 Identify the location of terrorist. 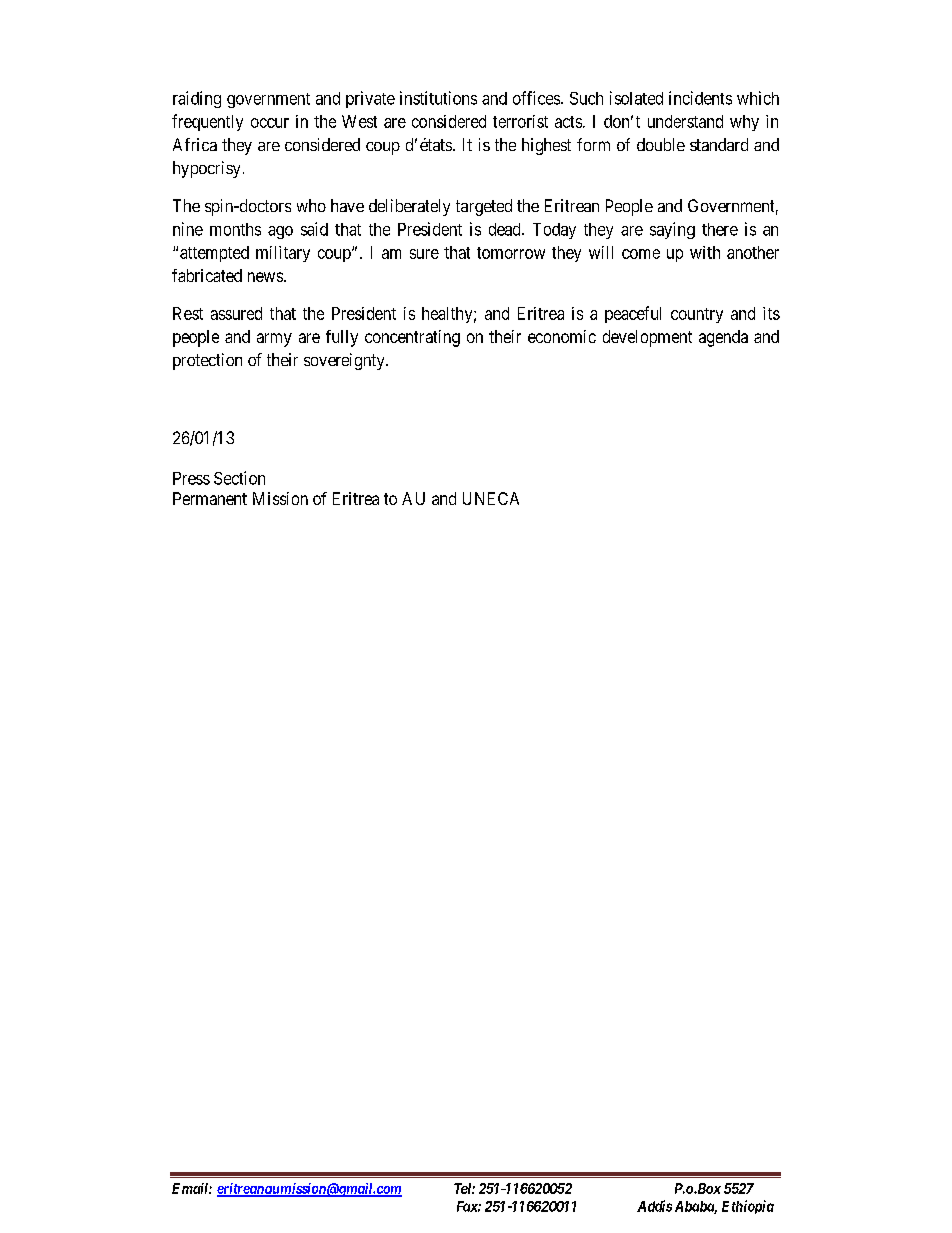
(520, 121).
